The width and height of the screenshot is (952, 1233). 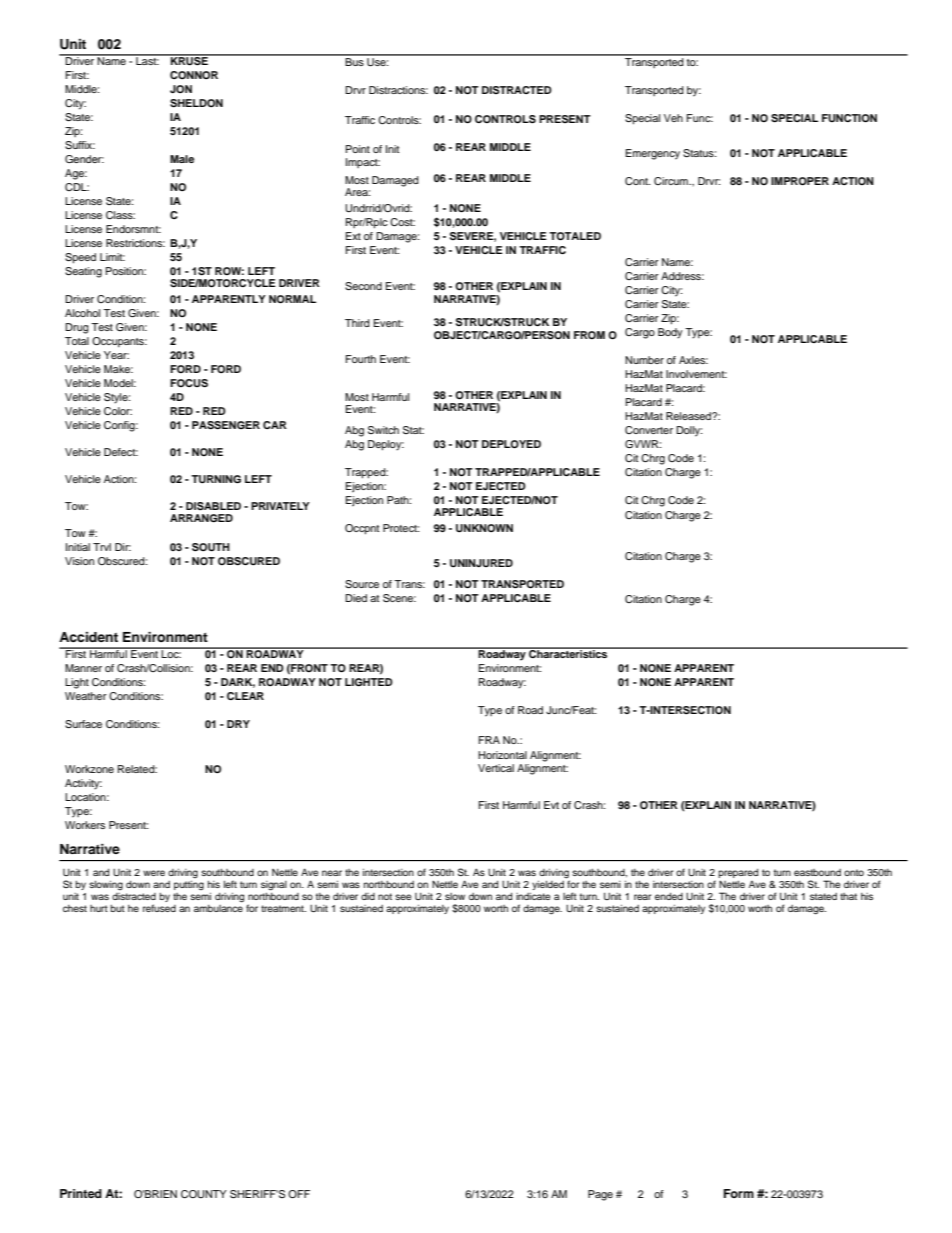 What do you see at coordinates (600, 1195) in the screenshot?
I see `Page` at bounding box center [600, 1195].
